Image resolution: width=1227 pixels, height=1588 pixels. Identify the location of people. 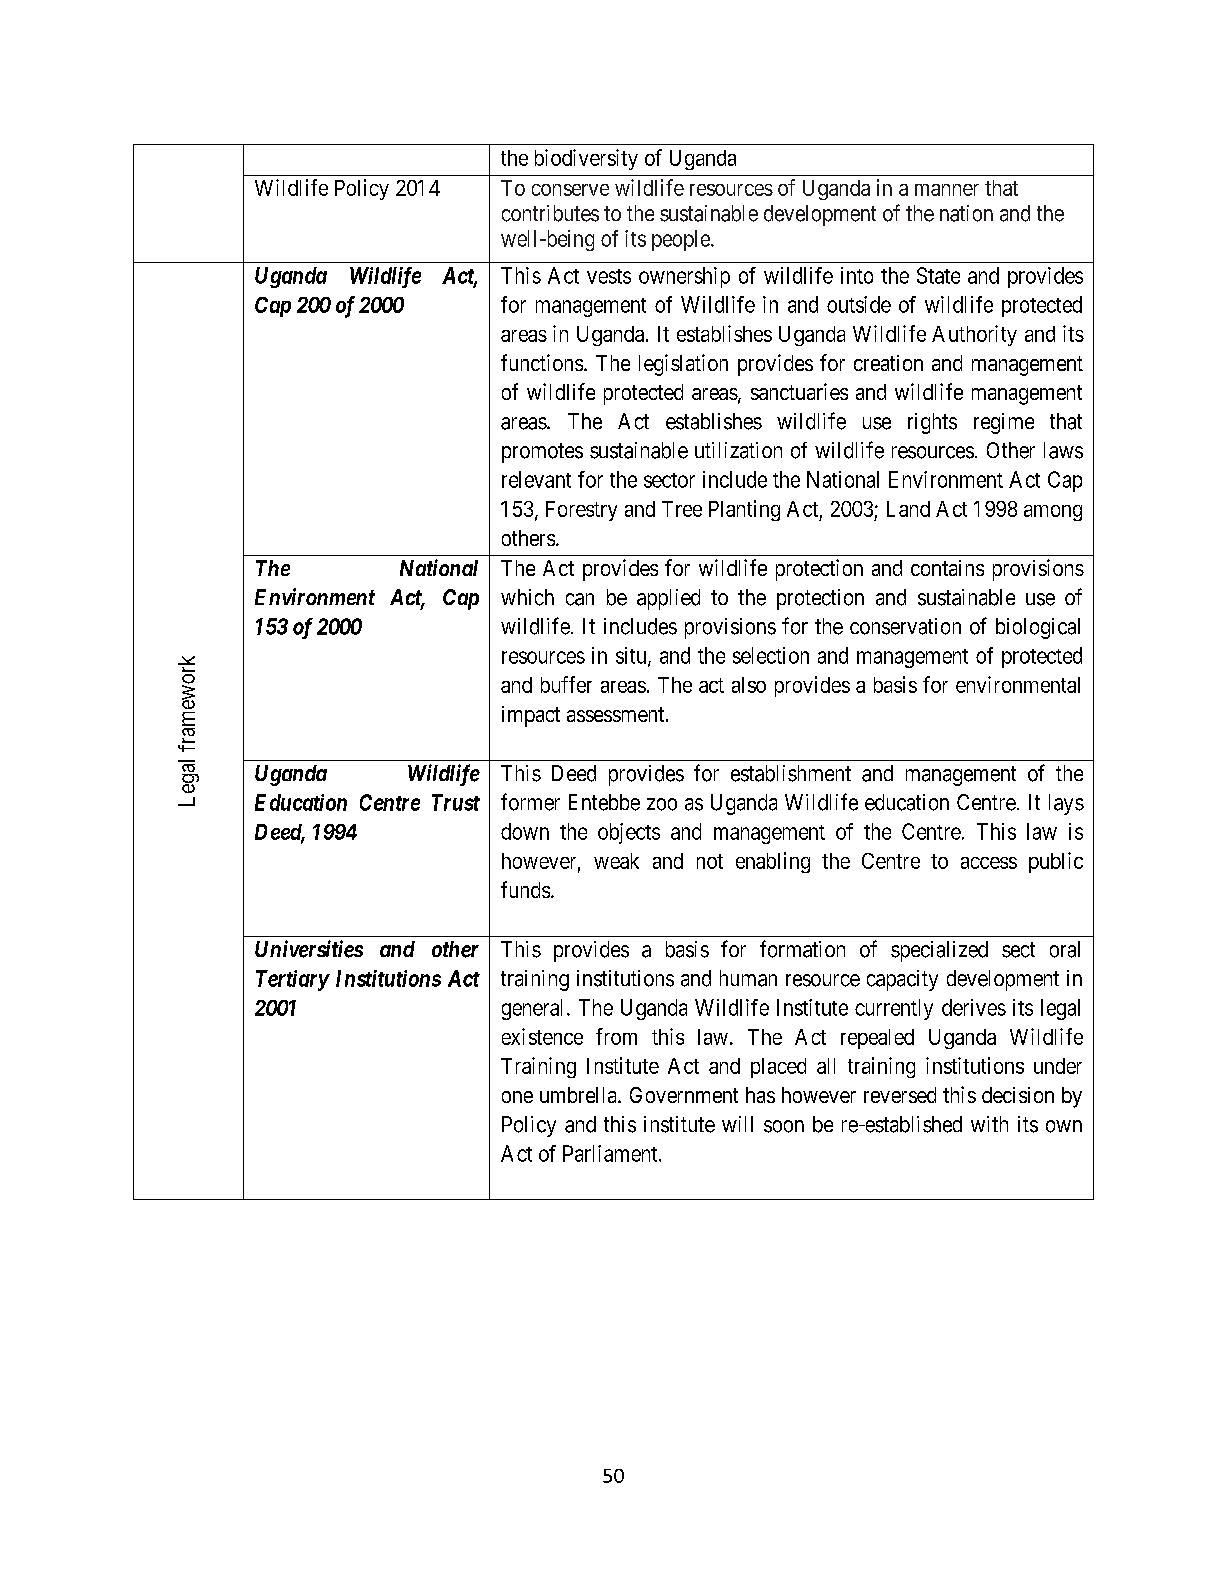
(682, 240).
